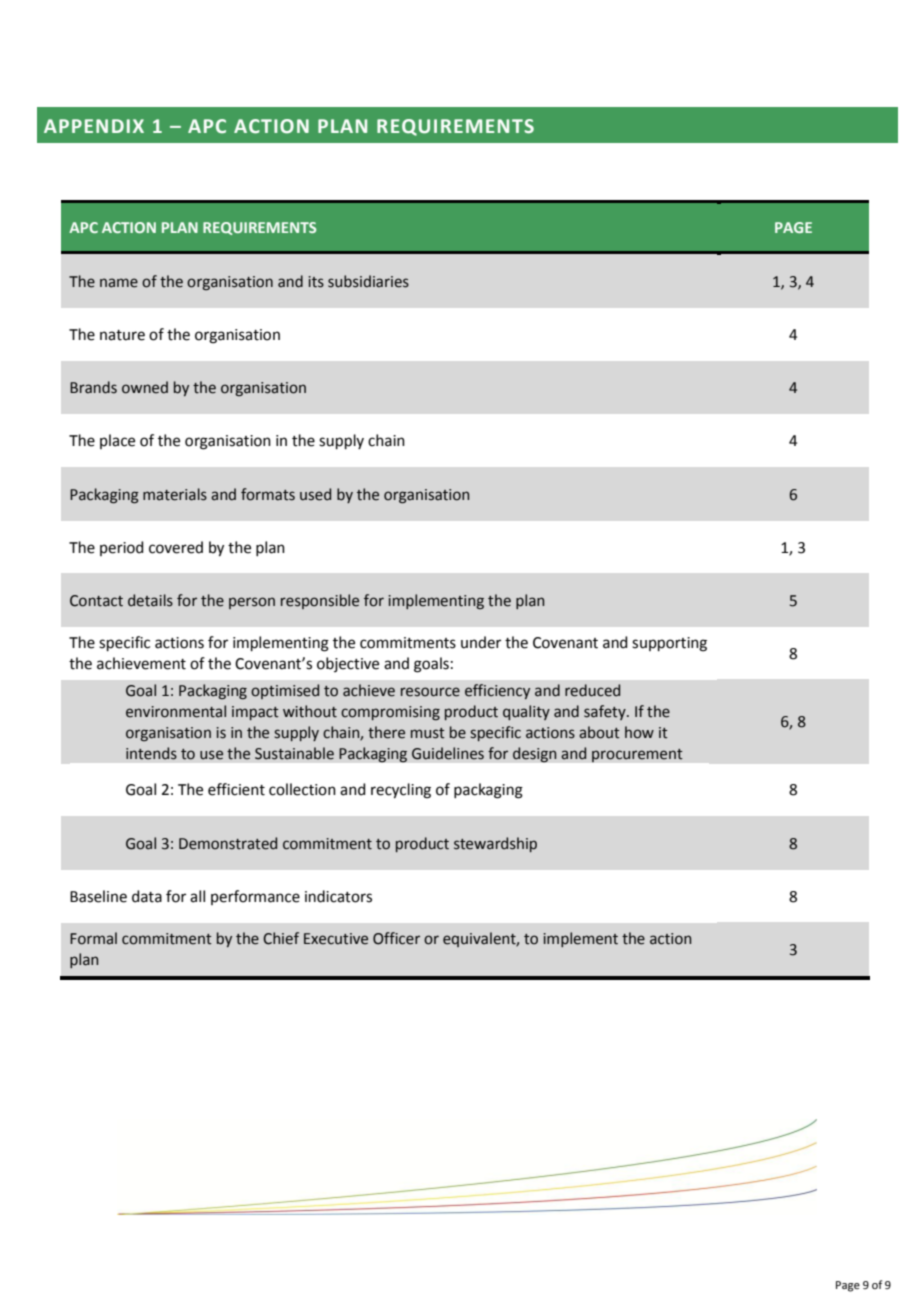 This document has height=1308, width=924. What do you see at coordinates (368, 281) in the document?
I see `subsidiaries` at bounding box center [368, 281].
